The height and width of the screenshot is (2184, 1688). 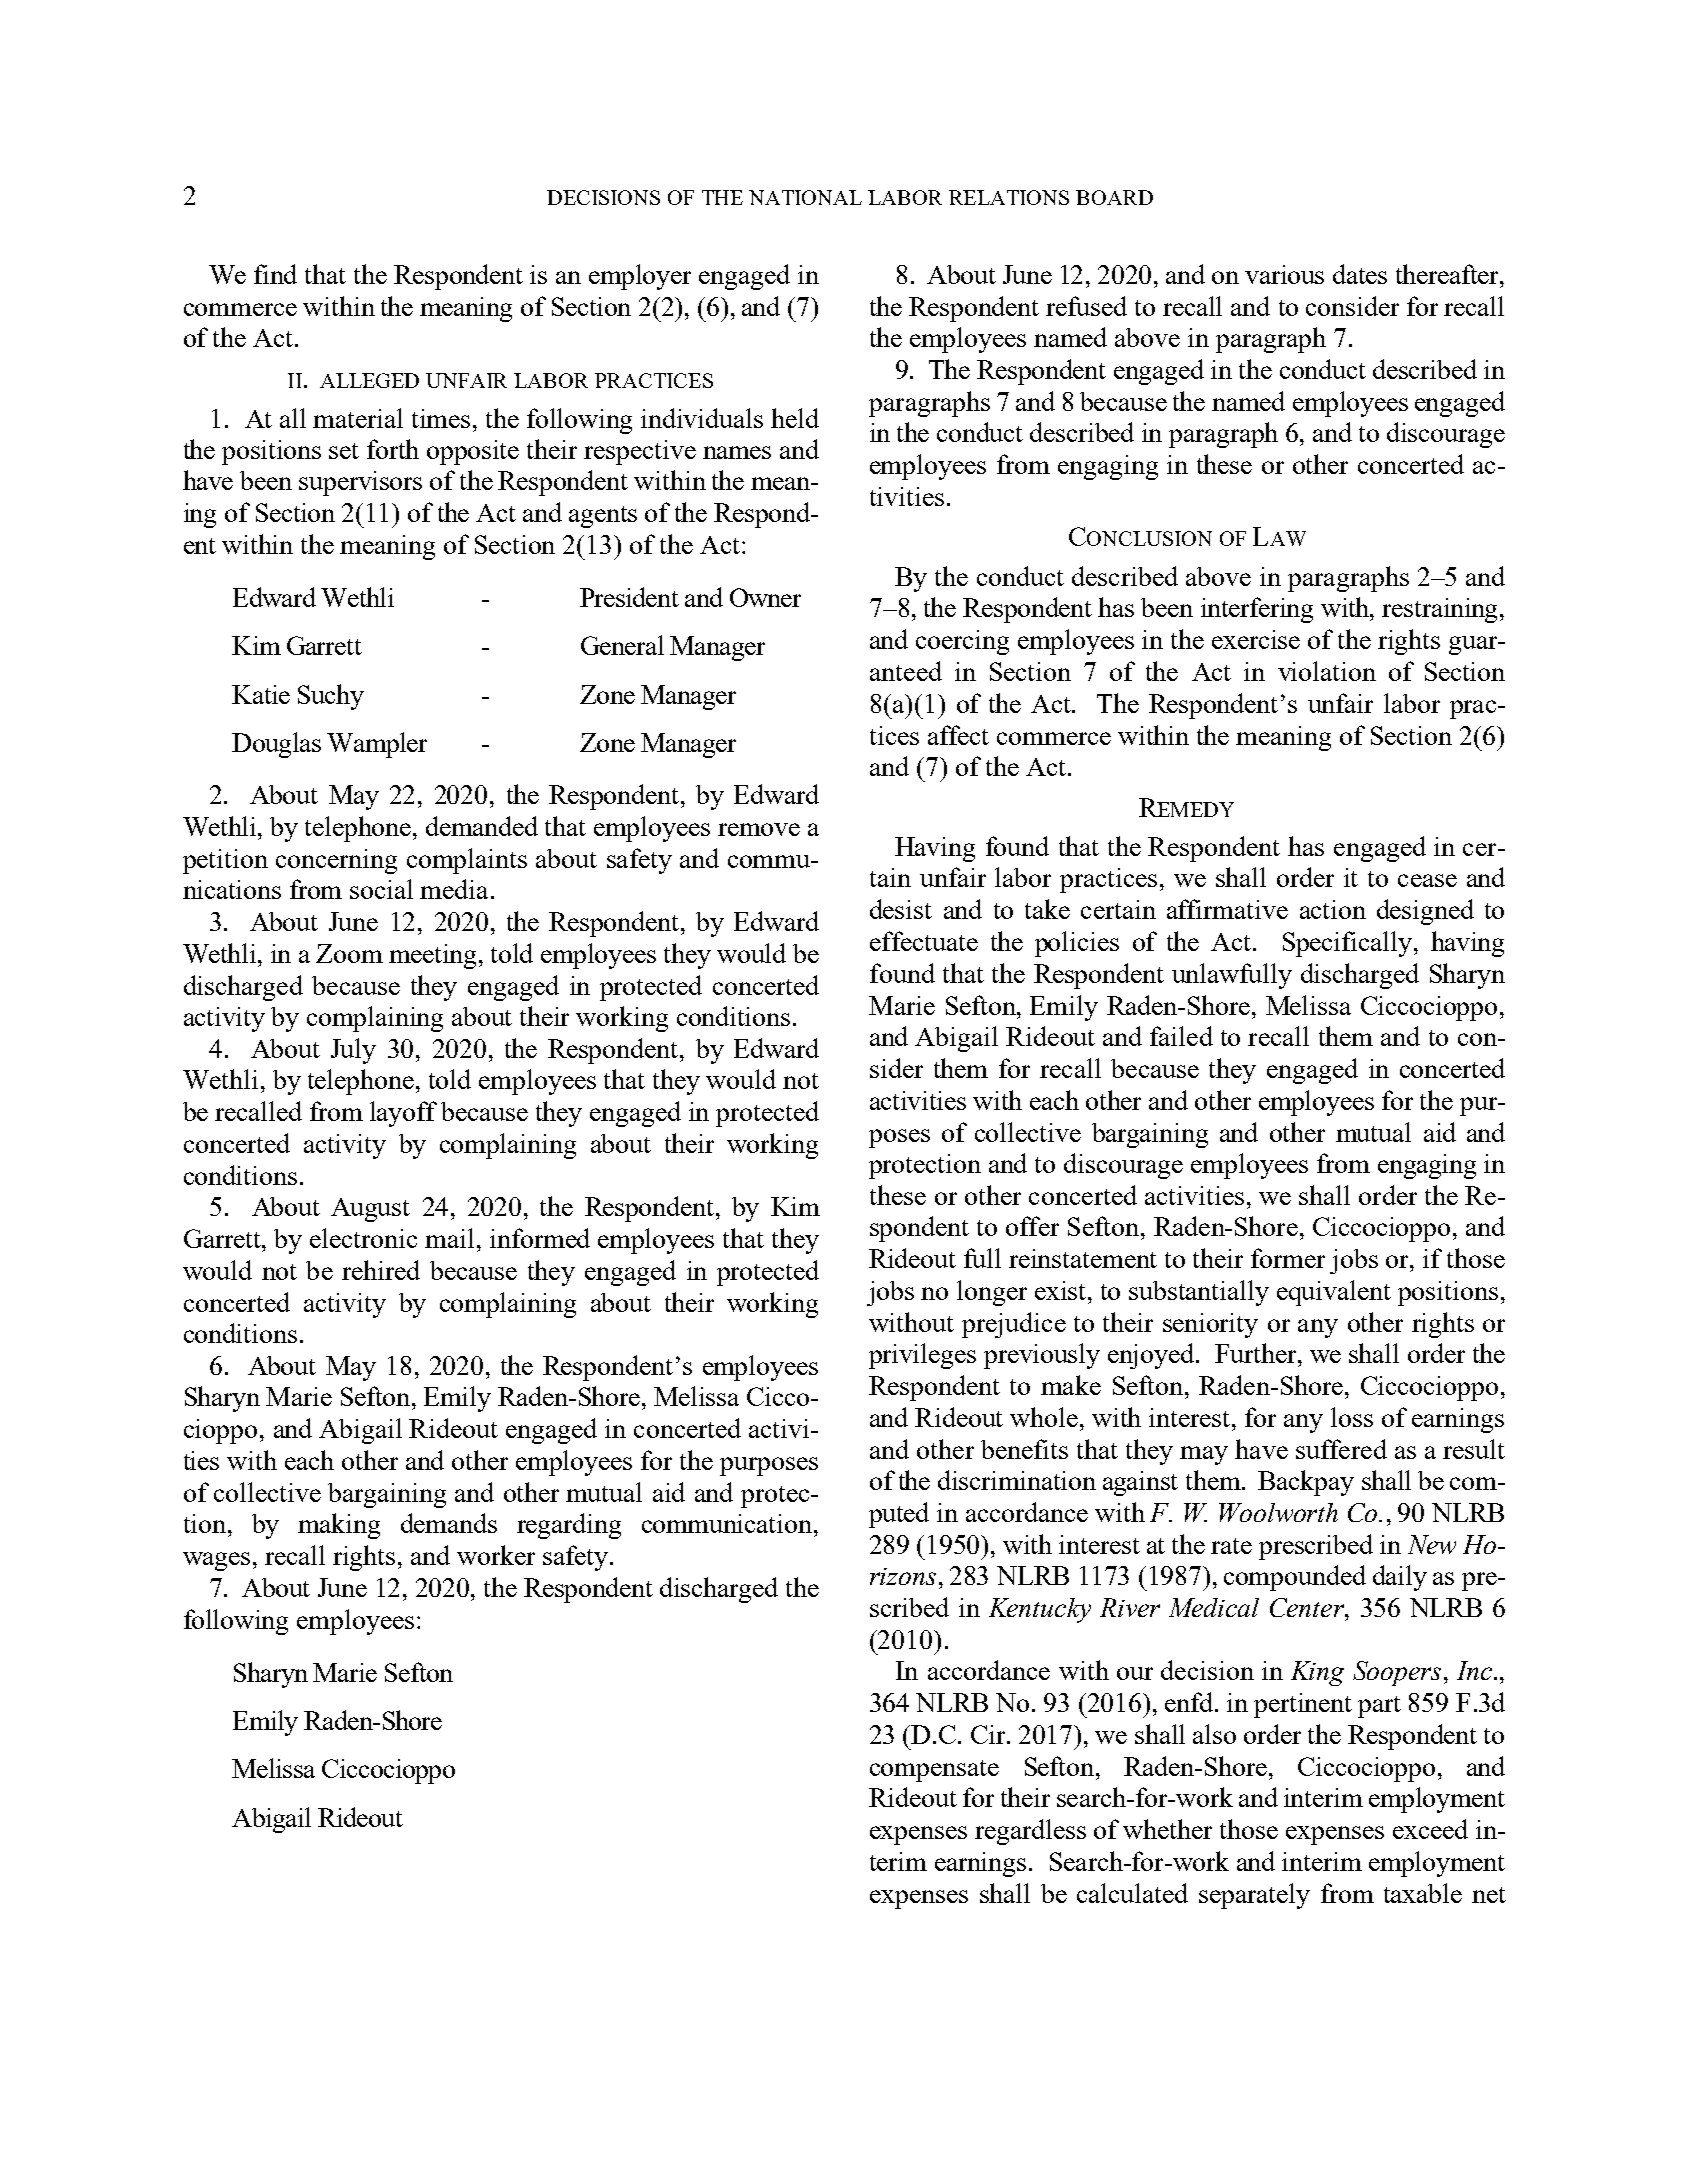 I want to click on find, so click(x=275, y=274).
